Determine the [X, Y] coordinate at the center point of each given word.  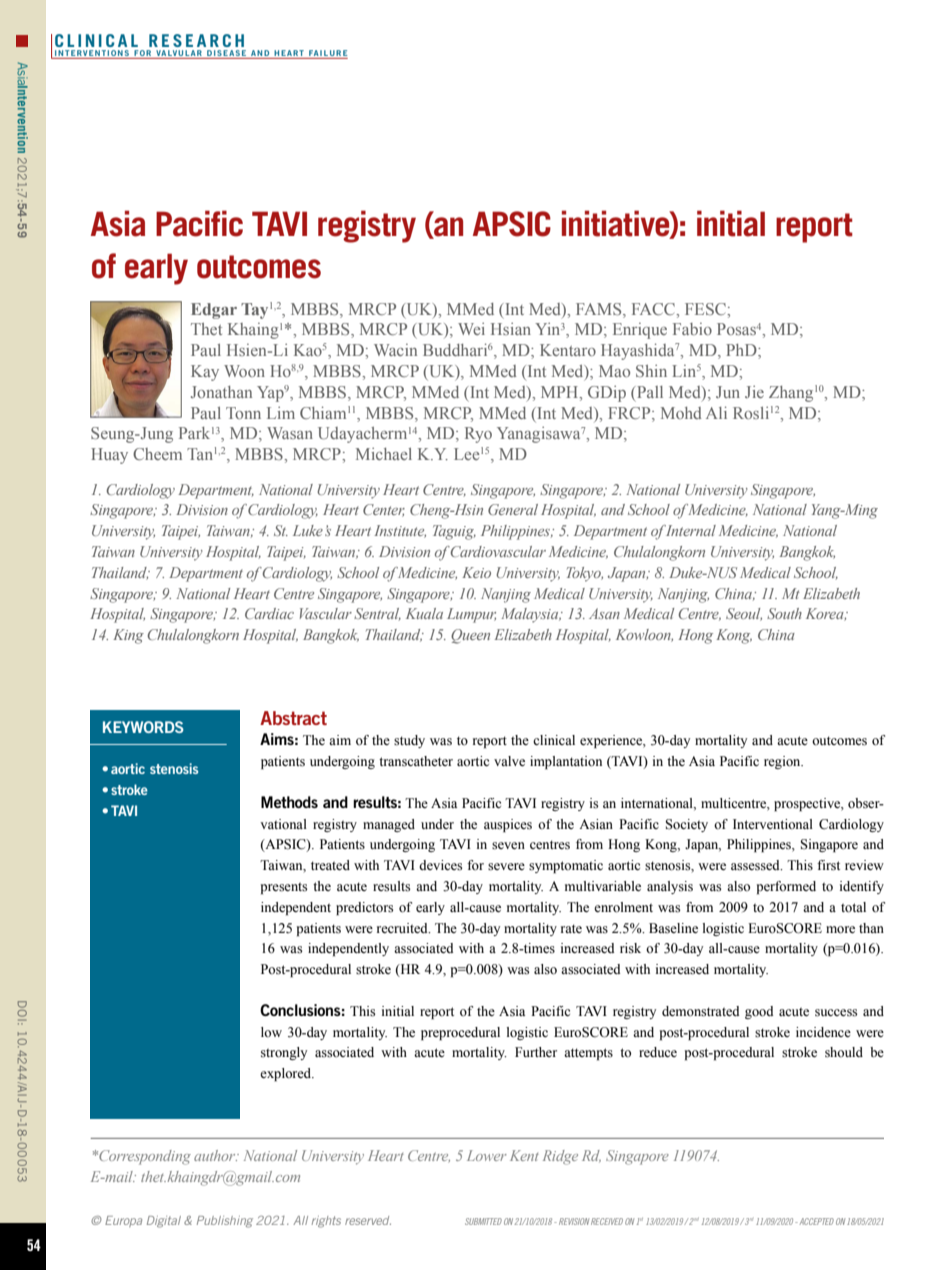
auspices [508, 825]
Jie [754, 392]
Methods [289, 802]
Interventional [773, 824]
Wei [471, 329]
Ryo [478, 435]
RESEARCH [196, 40]
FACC [655, 309]
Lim [281, 413]
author [216, 1155]
